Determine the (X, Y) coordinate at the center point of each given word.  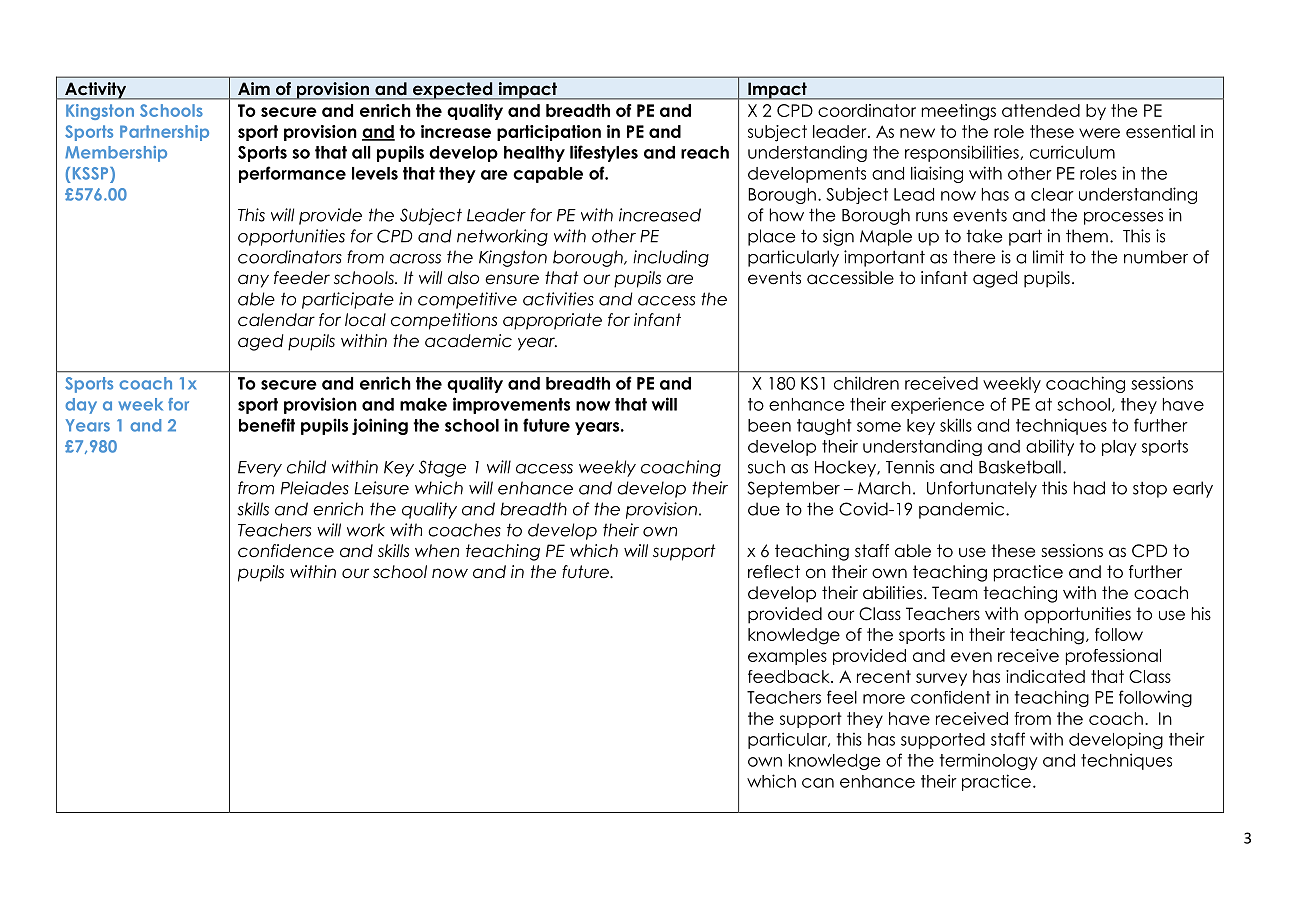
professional (1113, 657)
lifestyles (604, 153)
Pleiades (315, 488)
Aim (254, 88)
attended (1041, 110)
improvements (511, 405)
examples (787, 657)
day (81, 406)
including (671, 258)
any (253, 281)
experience (937, 405)
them (1087, 236)
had (1089, 488)
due (764, 509)
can (818, 783)
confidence (286, 551)
